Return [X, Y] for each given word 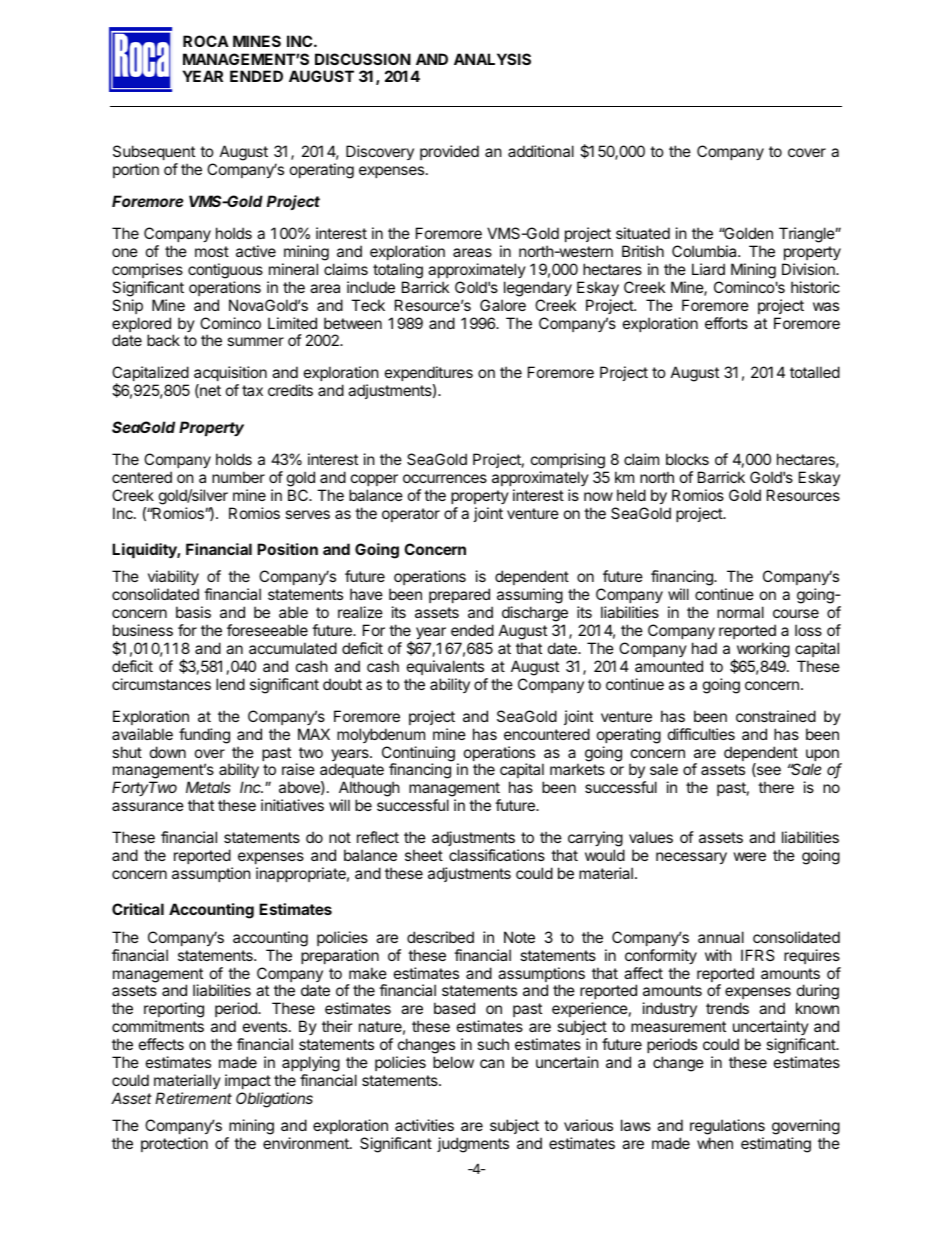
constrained [776, 716]
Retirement [193, 1098]
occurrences [445, 478]
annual [721, 937]
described [440, 937]
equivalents [445, 667]
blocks [687, 459]
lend [230, 684]
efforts [726, 323]
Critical [138, 909]
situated [643, 233]
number [238, 477]
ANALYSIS [492, 59]
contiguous [225, 271]
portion [136, 170]
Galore [503, 305]
